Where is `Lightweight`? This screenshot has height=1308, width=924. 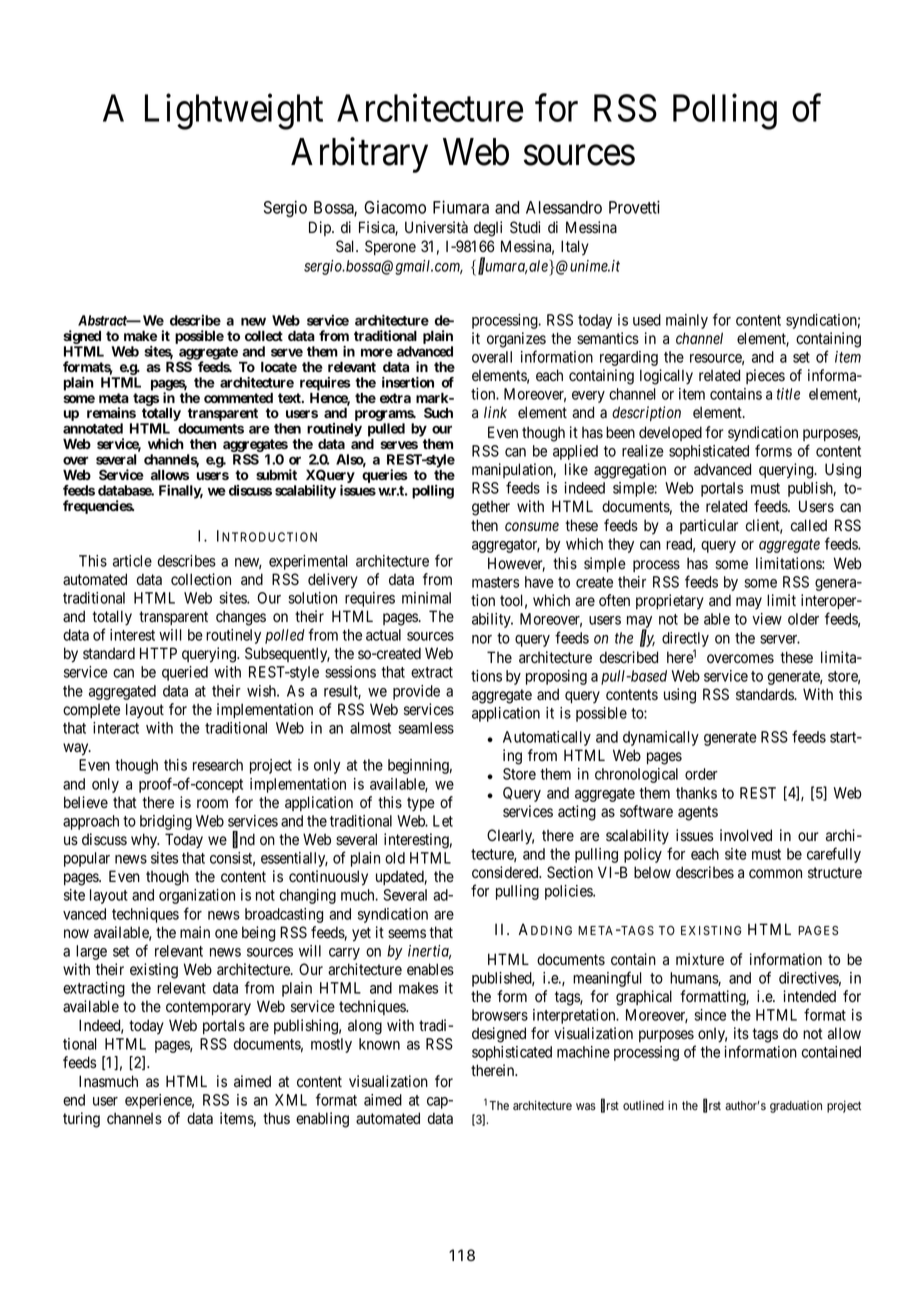
Lightweight is located at coordinates (234, 112).
